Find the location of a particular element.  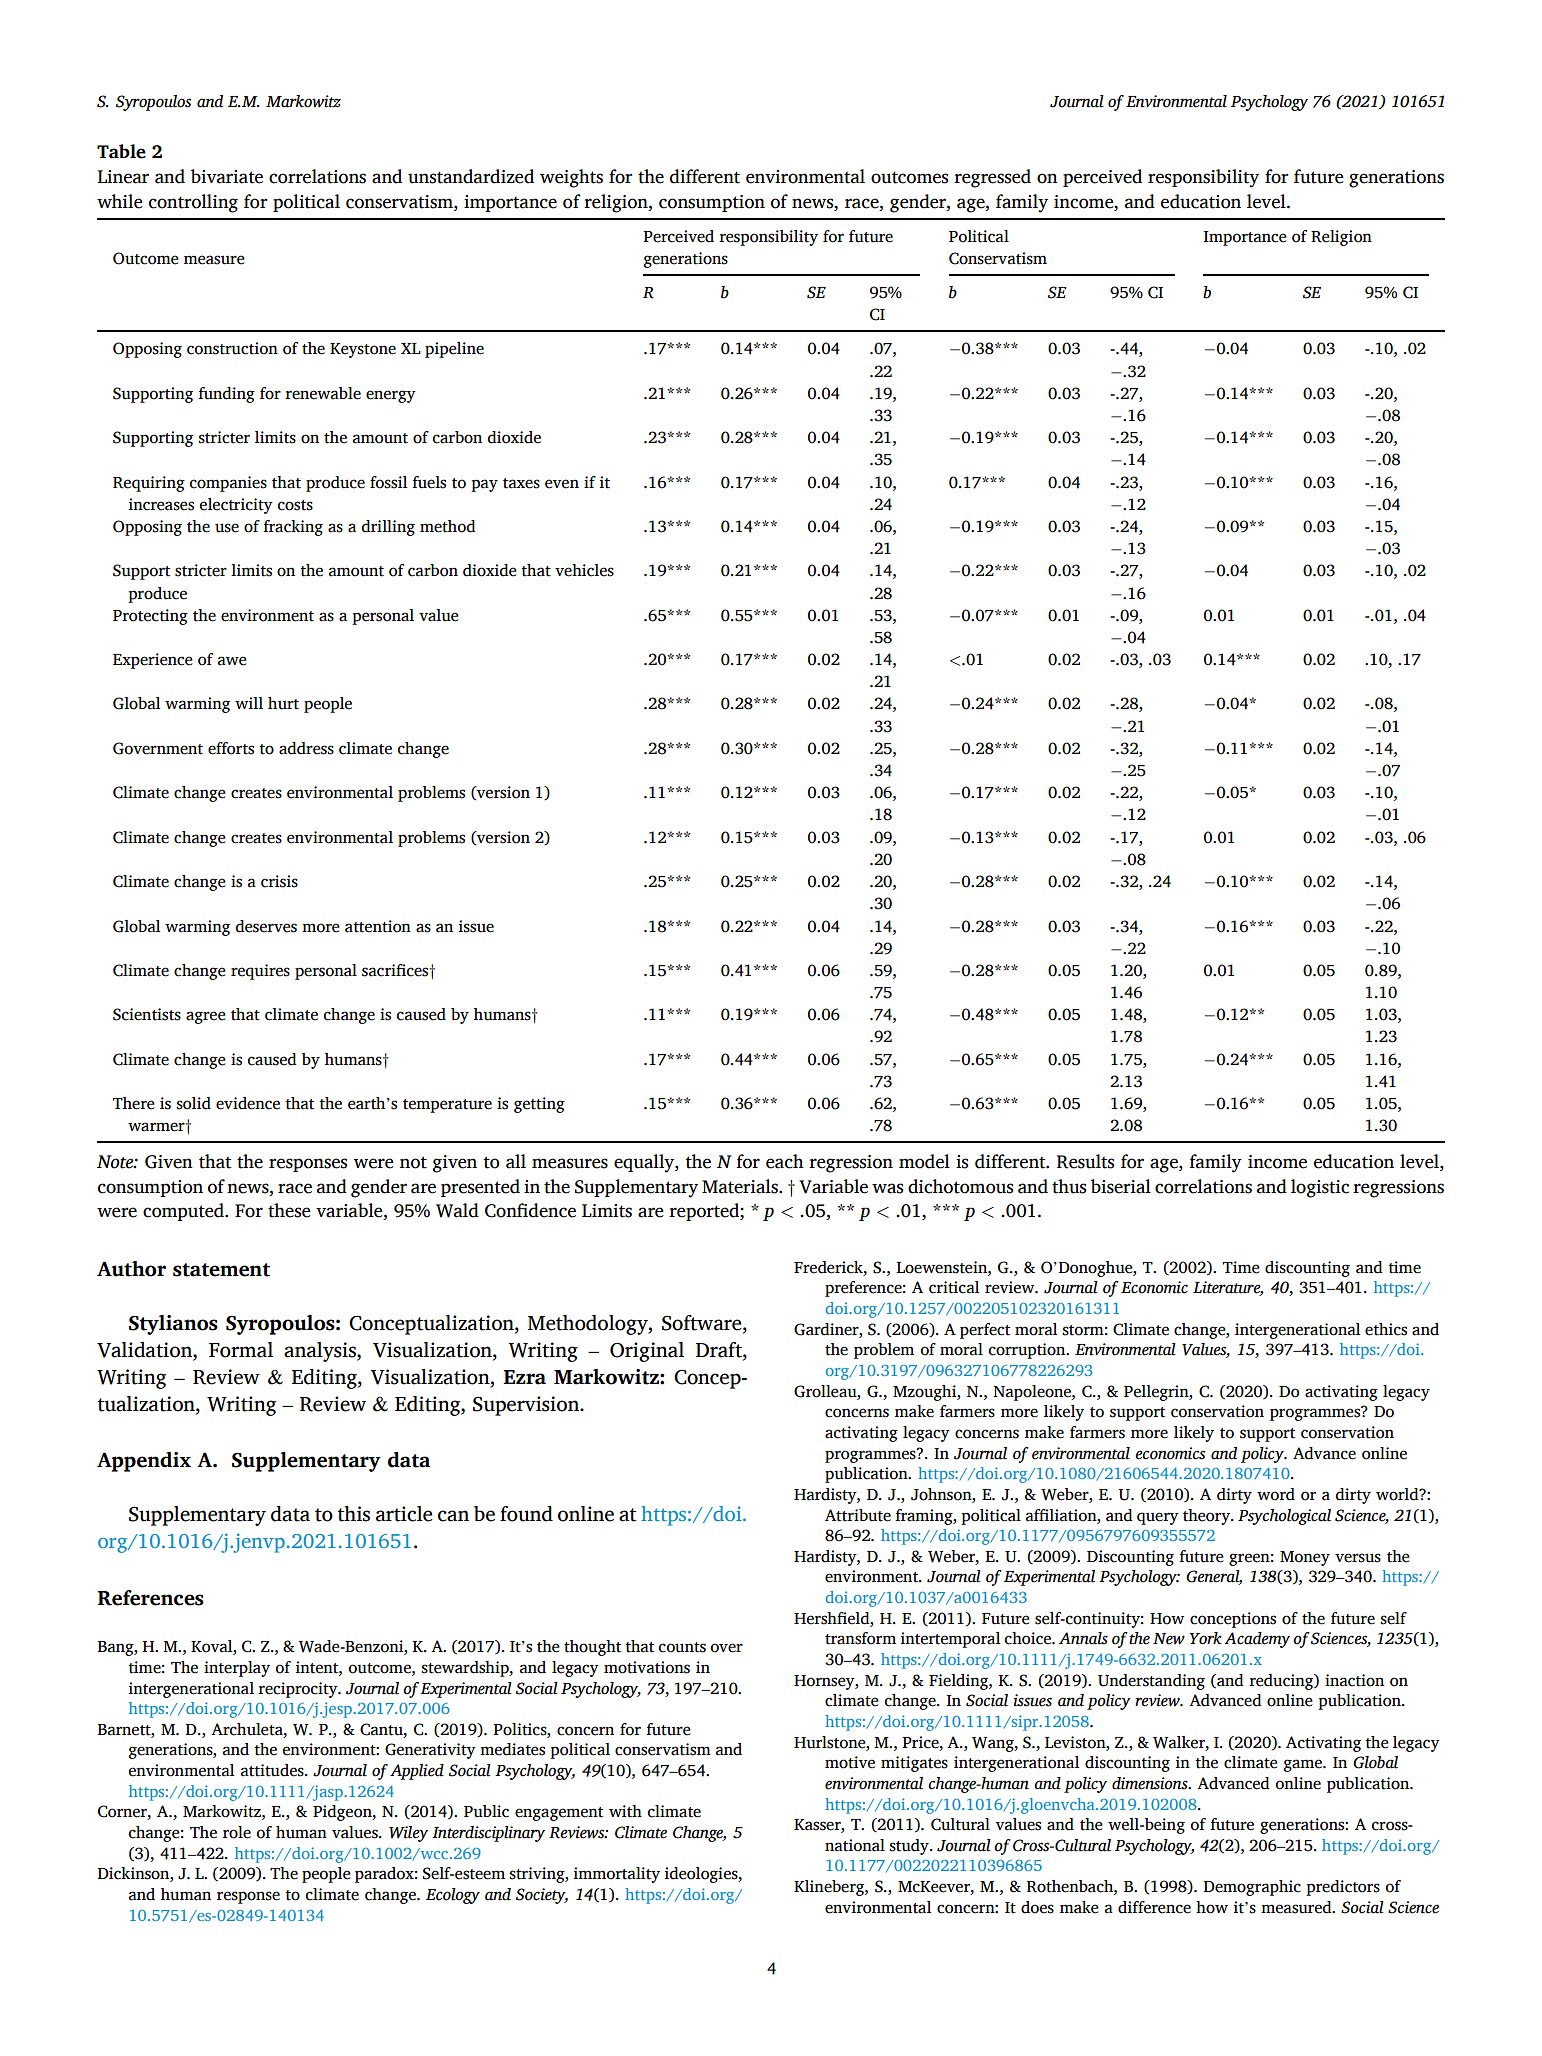

bivariate is located at coordinates (227, 176).
